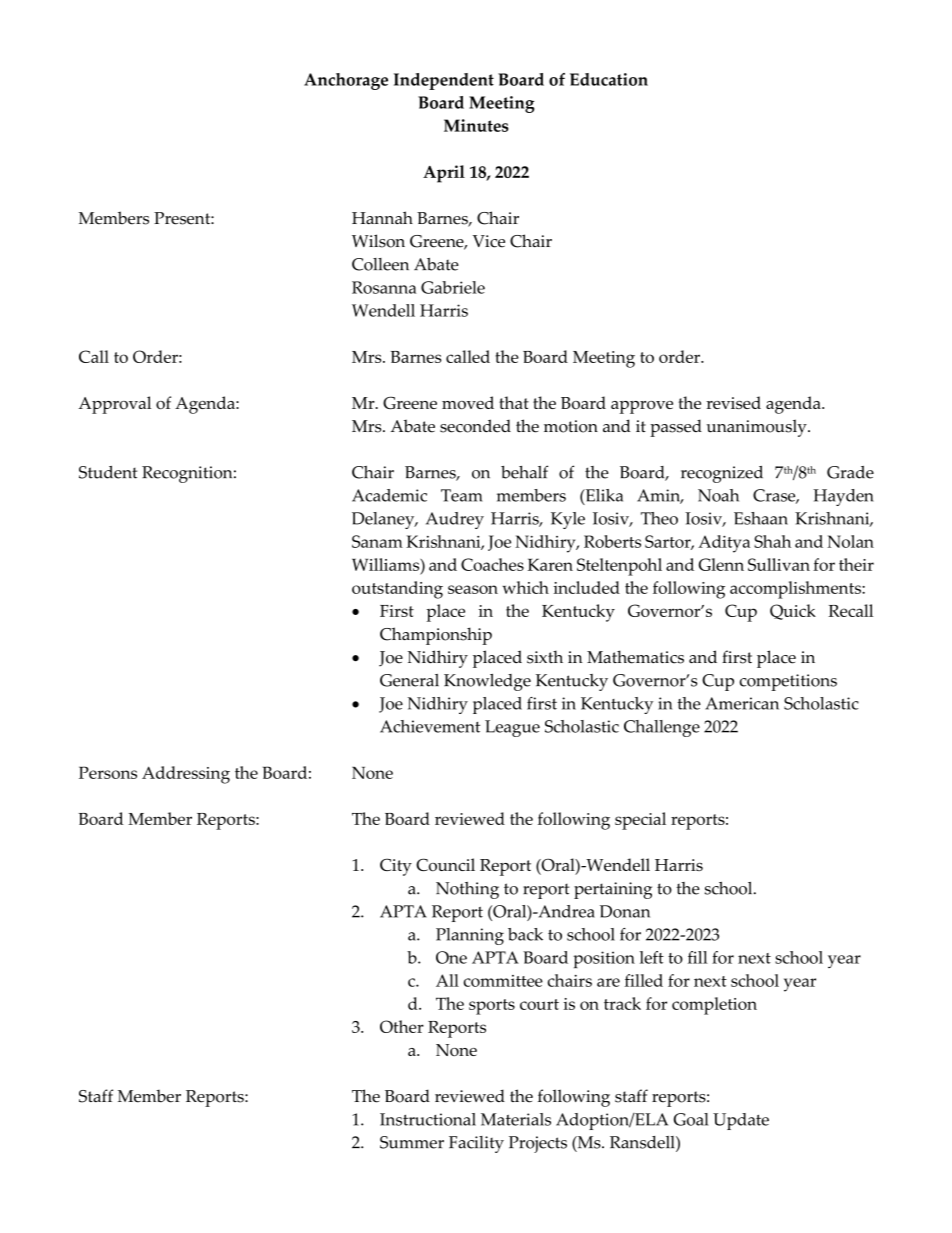  I want to click on Materials, so click(516, 1119).
